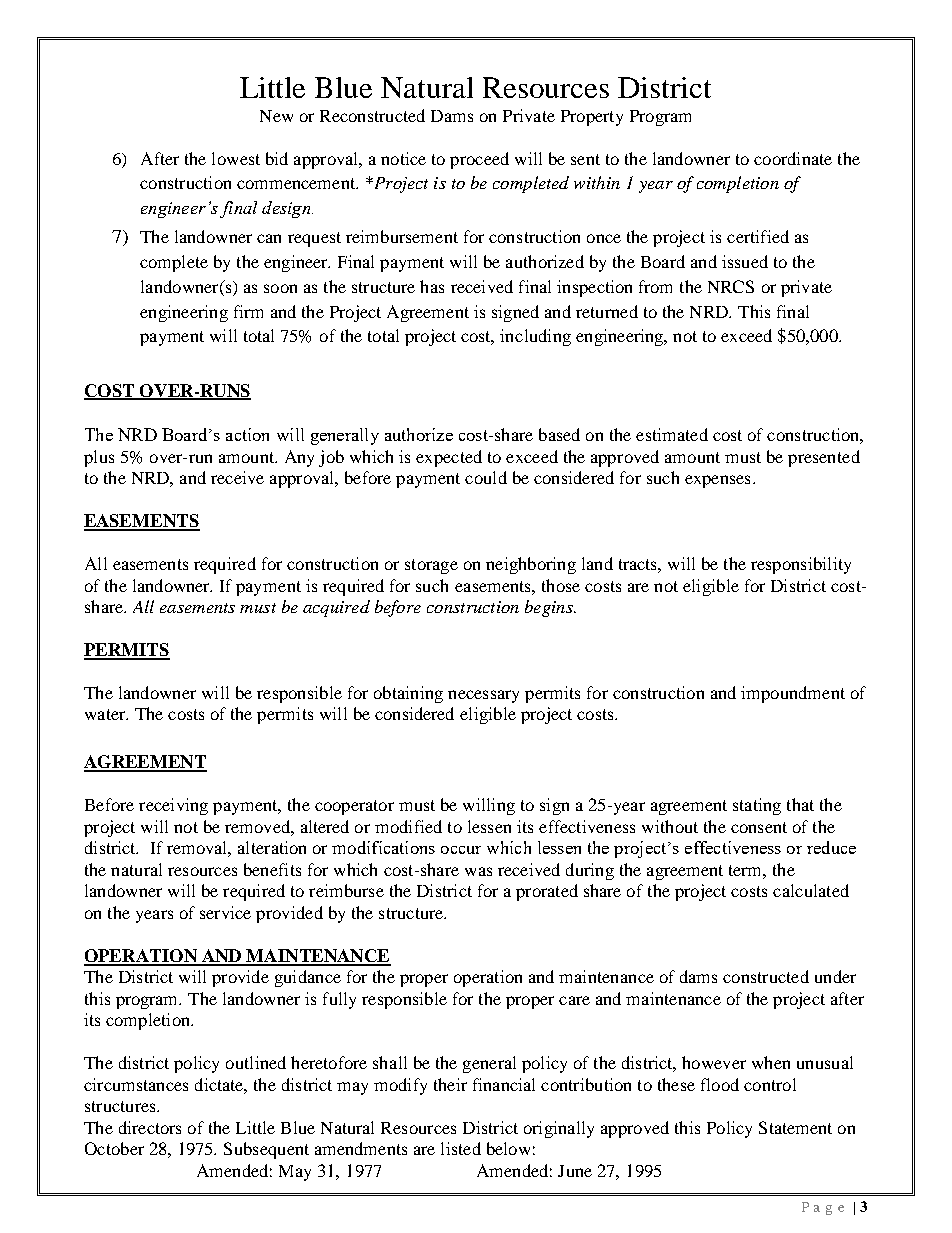 This screenshot has width=952, height=1233. What do you see at coordinates (757, 806) in the screenshot?
I see `stating` at bounding box center [757, 806].
